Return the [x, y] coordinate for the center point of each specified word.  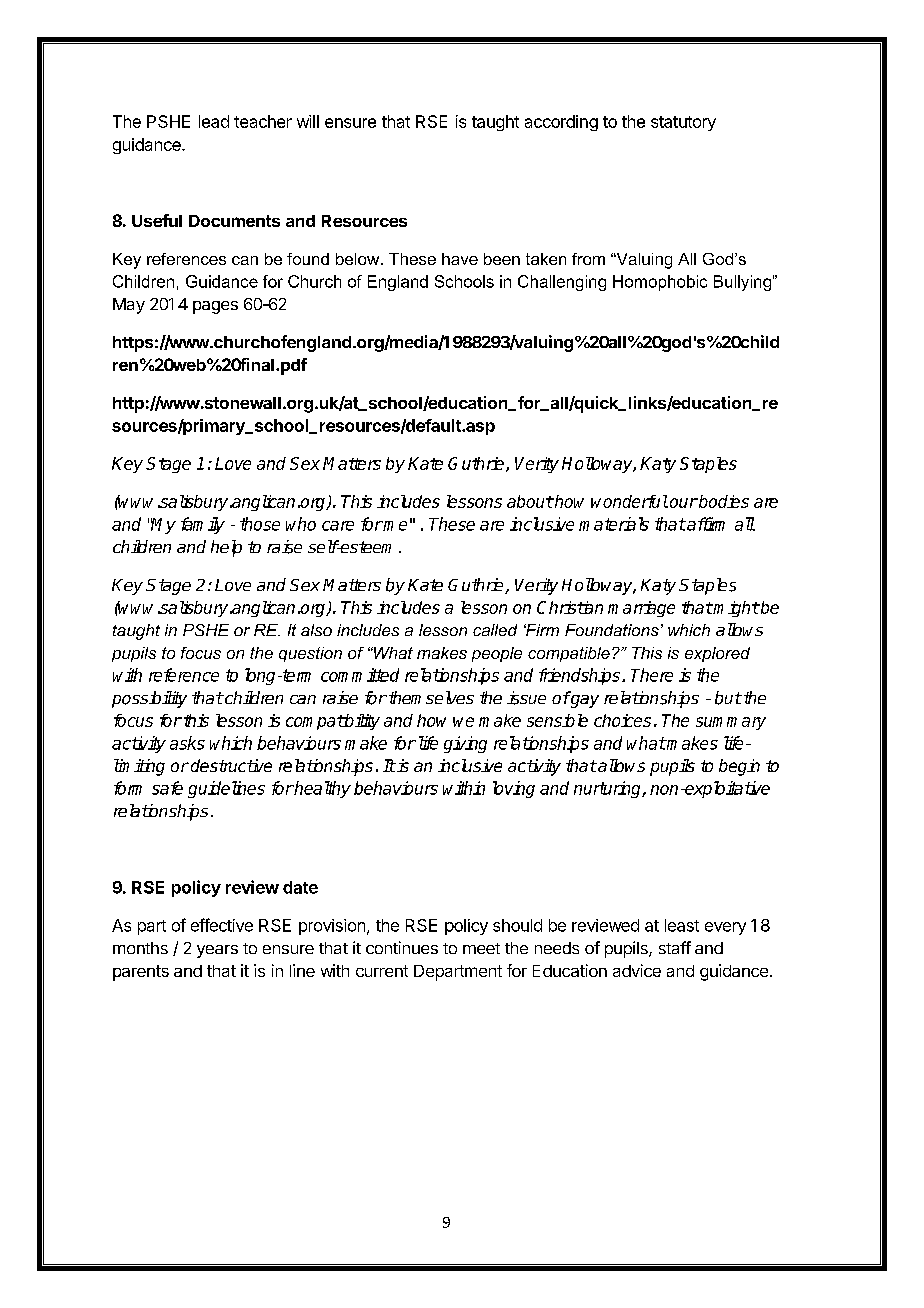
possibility [149, 699]
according [561, 123]
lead [214, 121]
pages [215, 307]
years [217, 951]
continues [402, 947]
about [530, 501]
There [652, 675]
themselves [430, 697]
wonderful [629, 501]
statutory [683, 123]
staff [675, 947]
